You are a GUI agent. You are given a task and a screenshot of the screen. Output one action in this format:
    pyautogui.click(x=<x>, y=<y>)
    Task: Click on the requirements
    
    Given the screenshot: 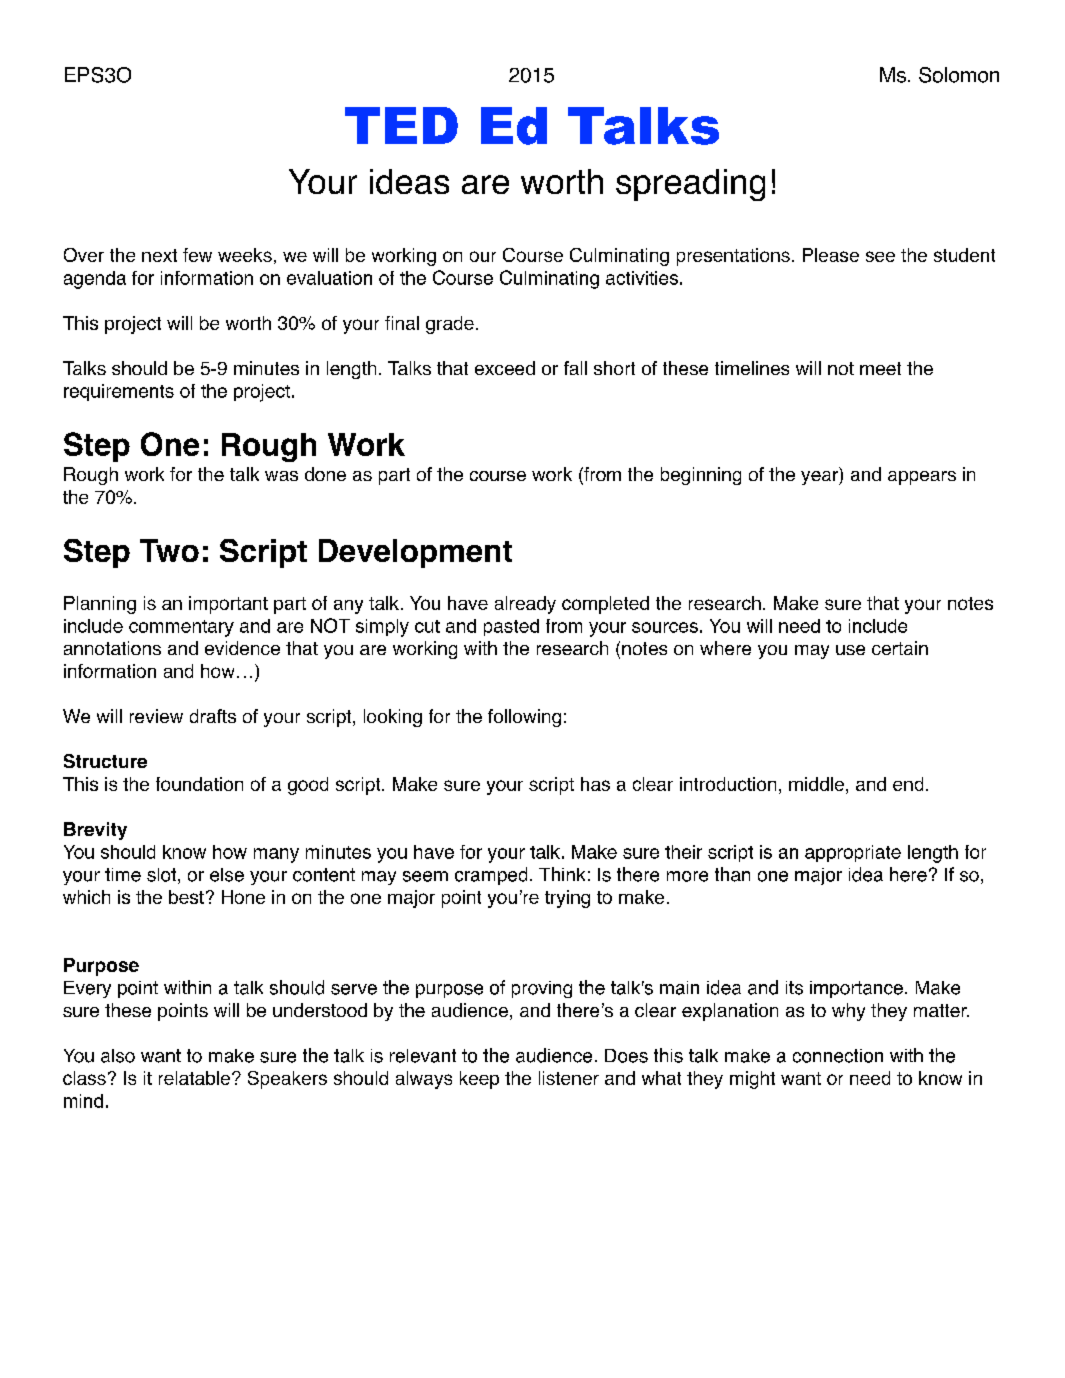 What is the action you would take?
    pyautogui.click(x=119, y=392)
